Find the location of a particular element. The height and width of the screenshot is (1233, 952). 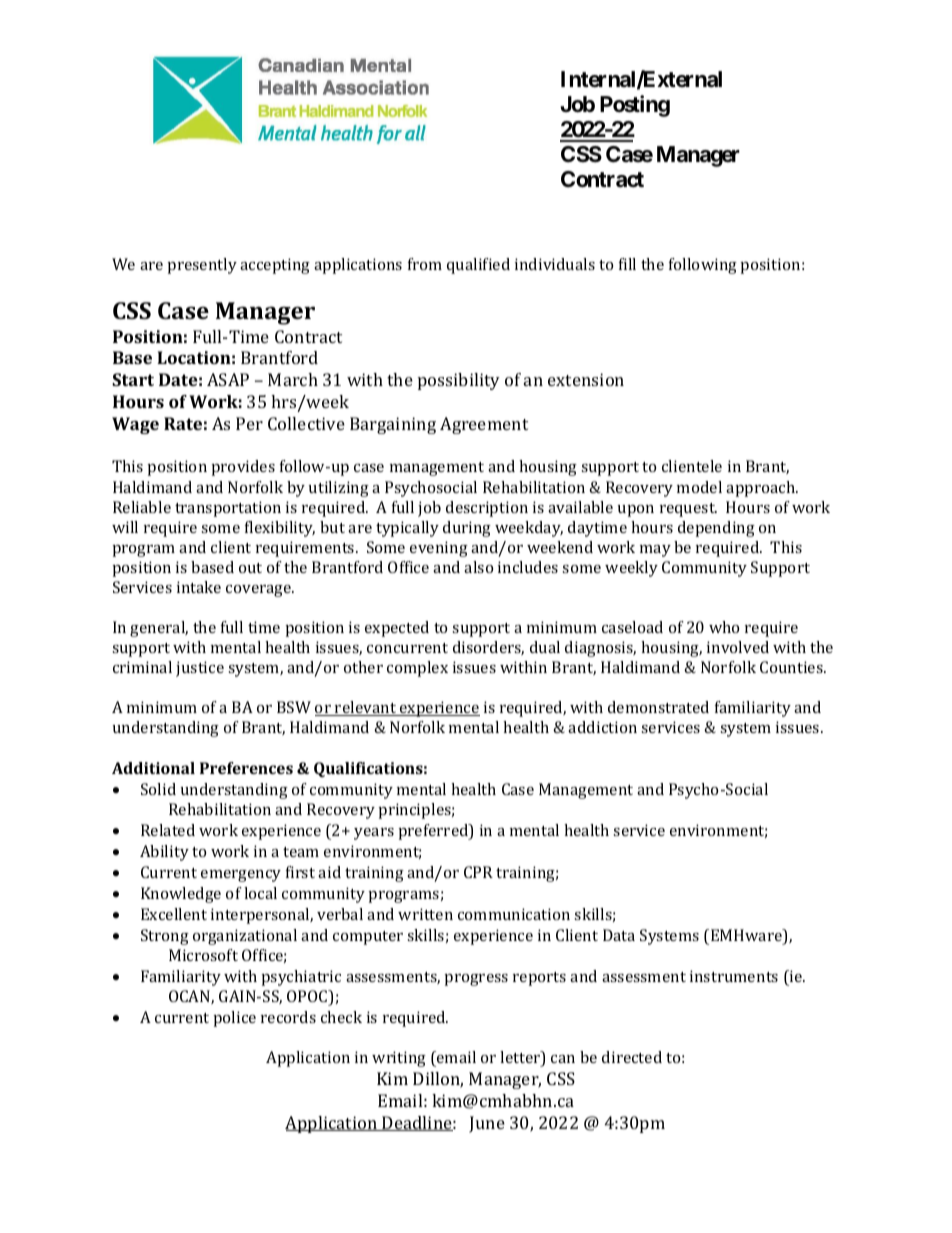

involved is located at coordinates (738, 647).
